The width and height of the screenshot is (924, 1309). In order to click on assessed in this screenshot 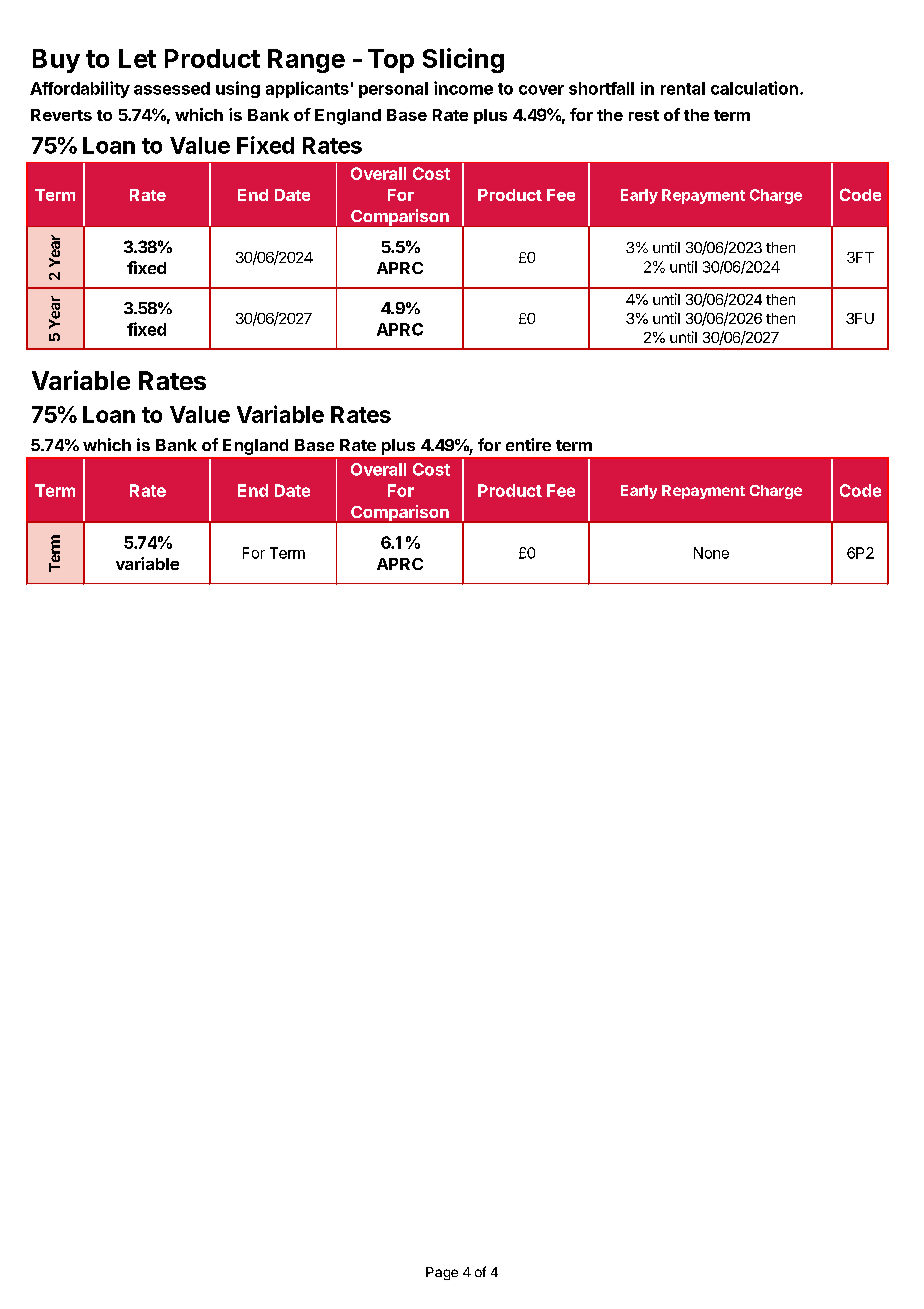, I will do `click(172, 88)`.
